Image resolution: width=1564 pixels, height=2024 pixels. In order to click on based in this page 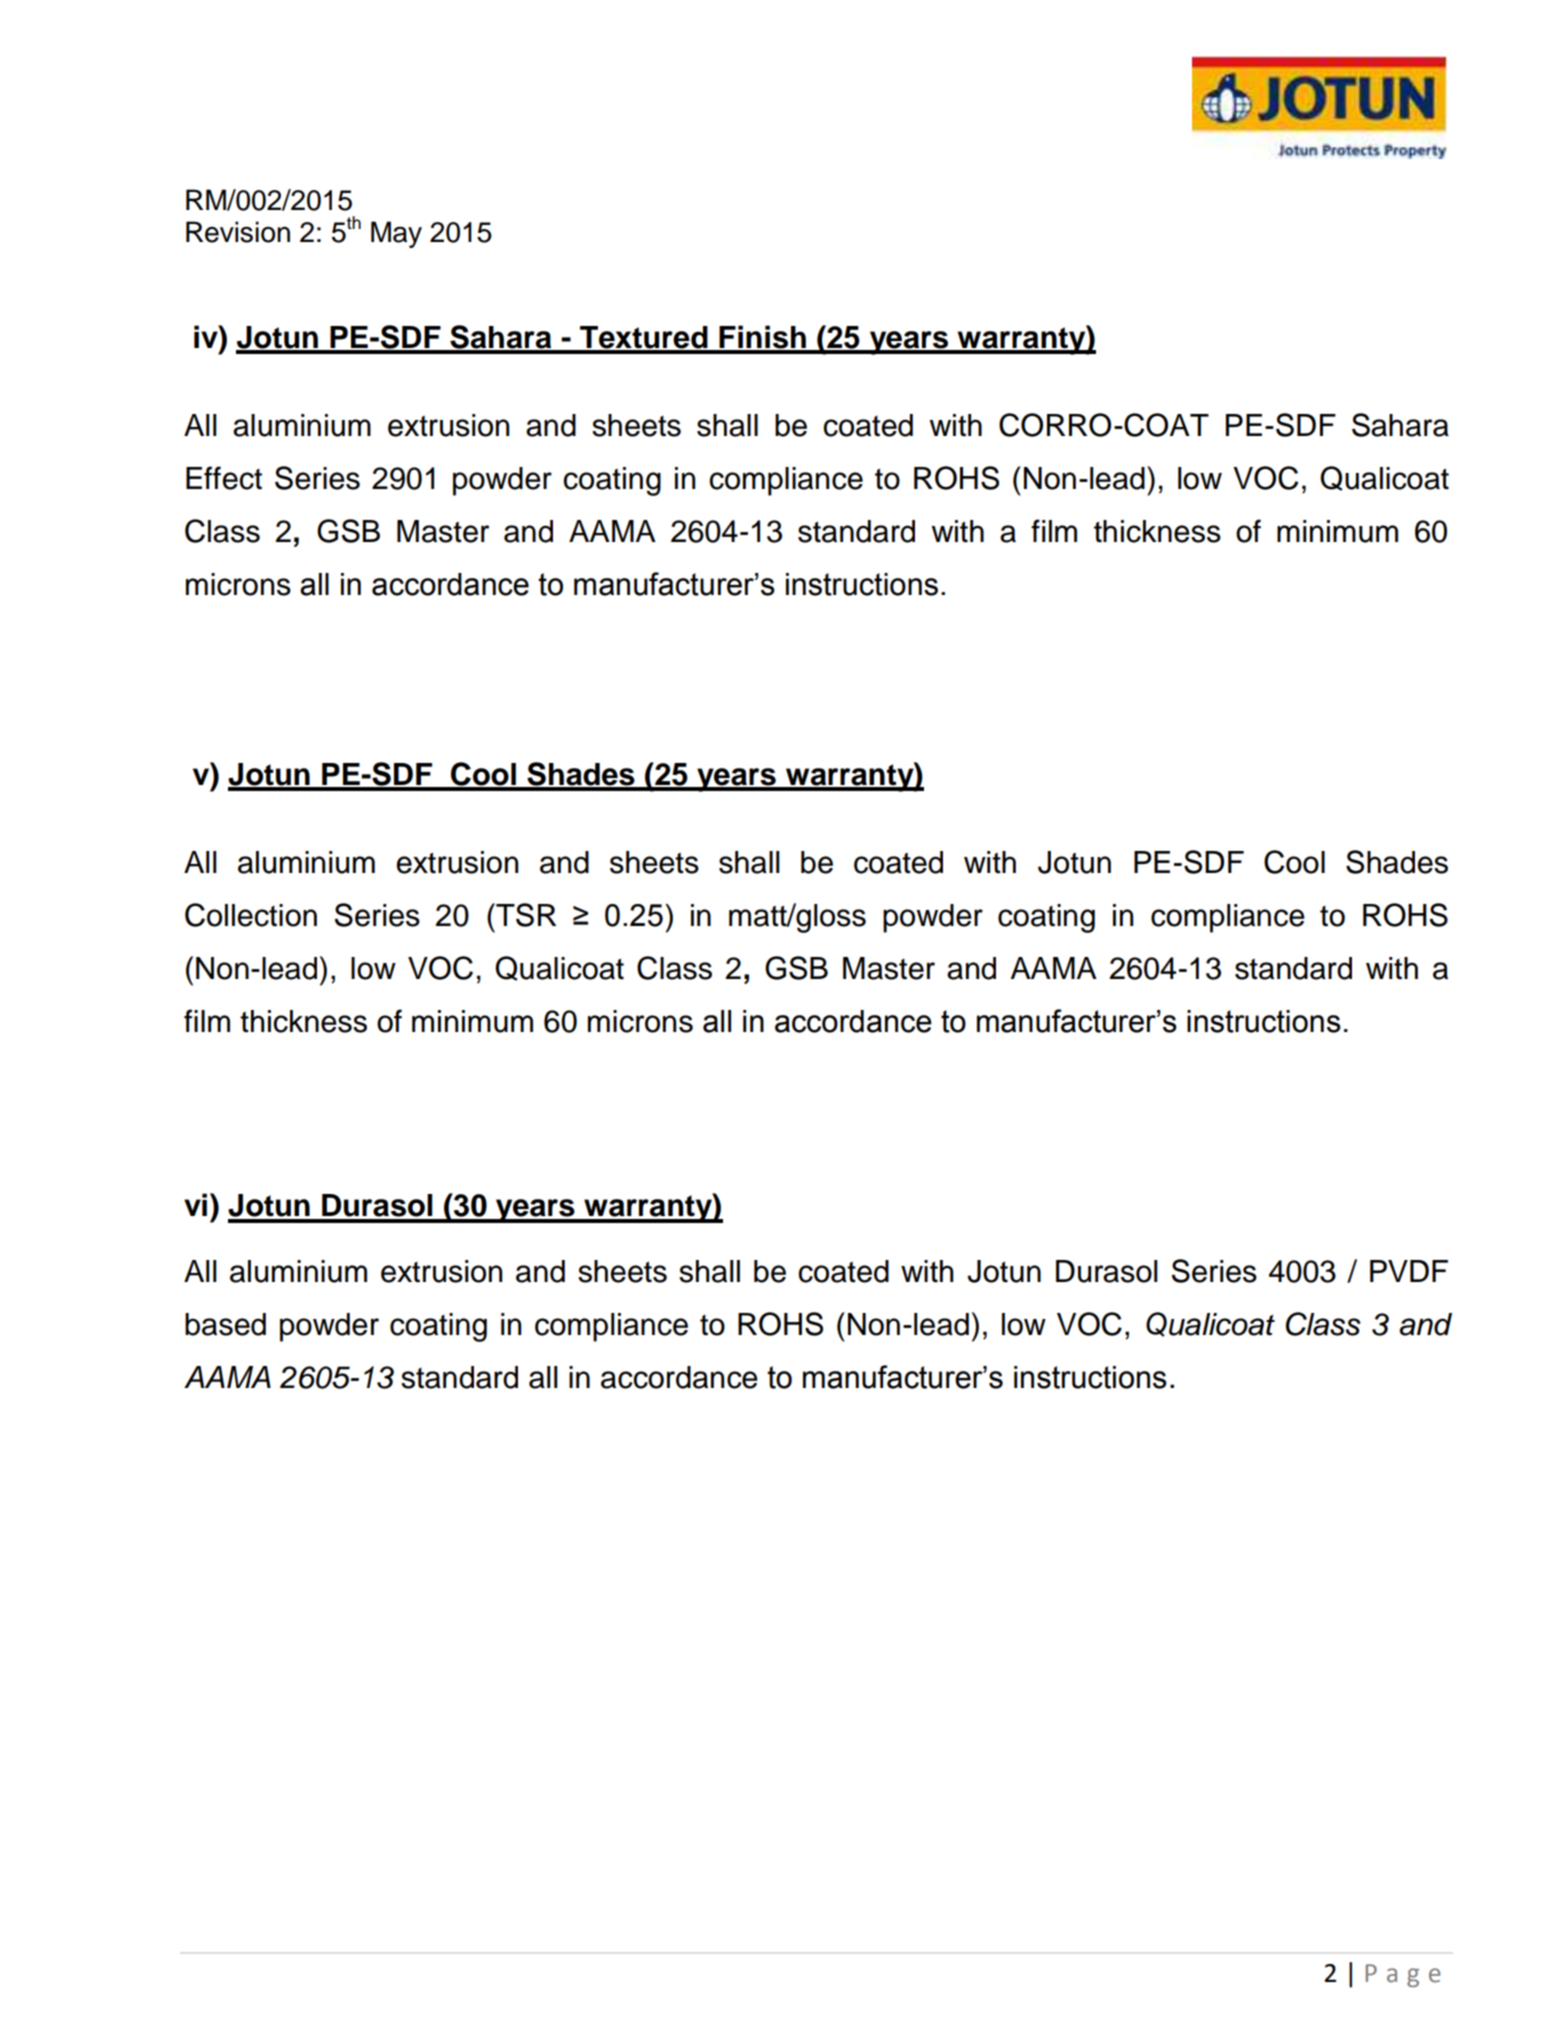, I will do `click(225, 1324)`.
